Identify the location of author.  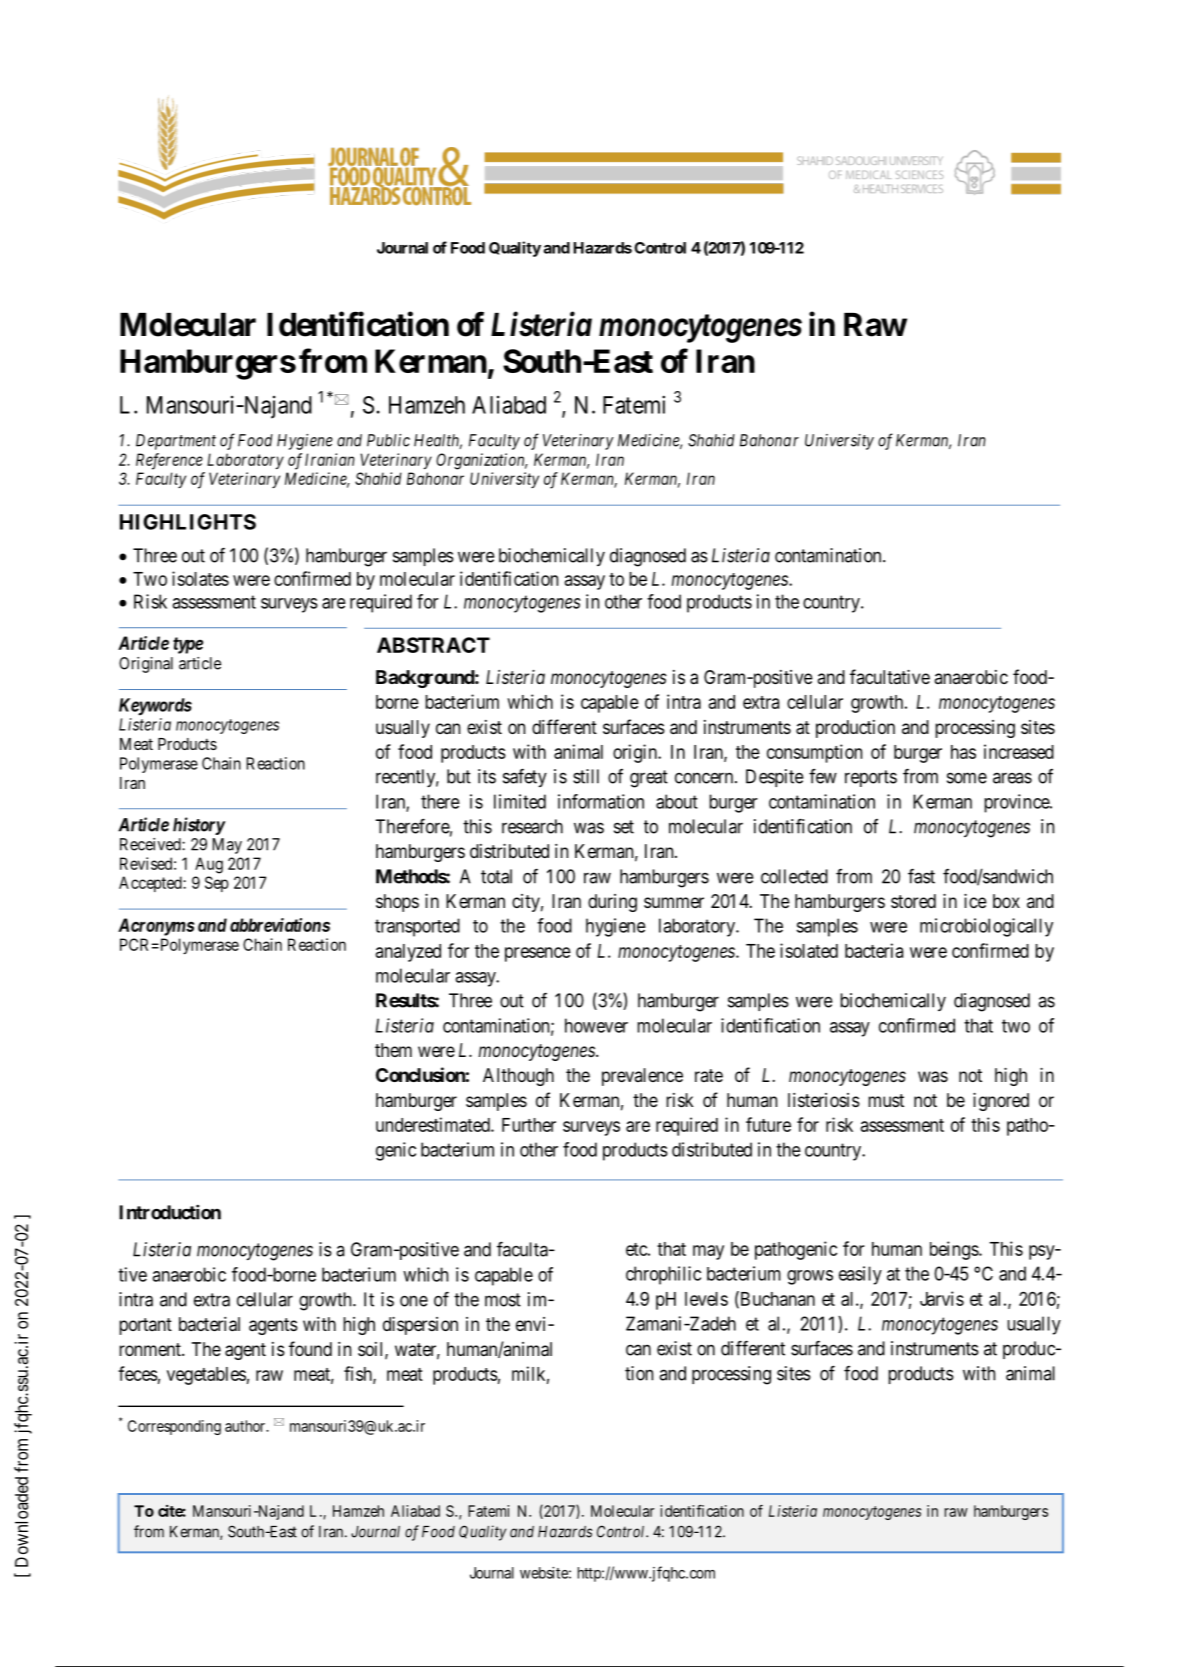
(246, 1426).
